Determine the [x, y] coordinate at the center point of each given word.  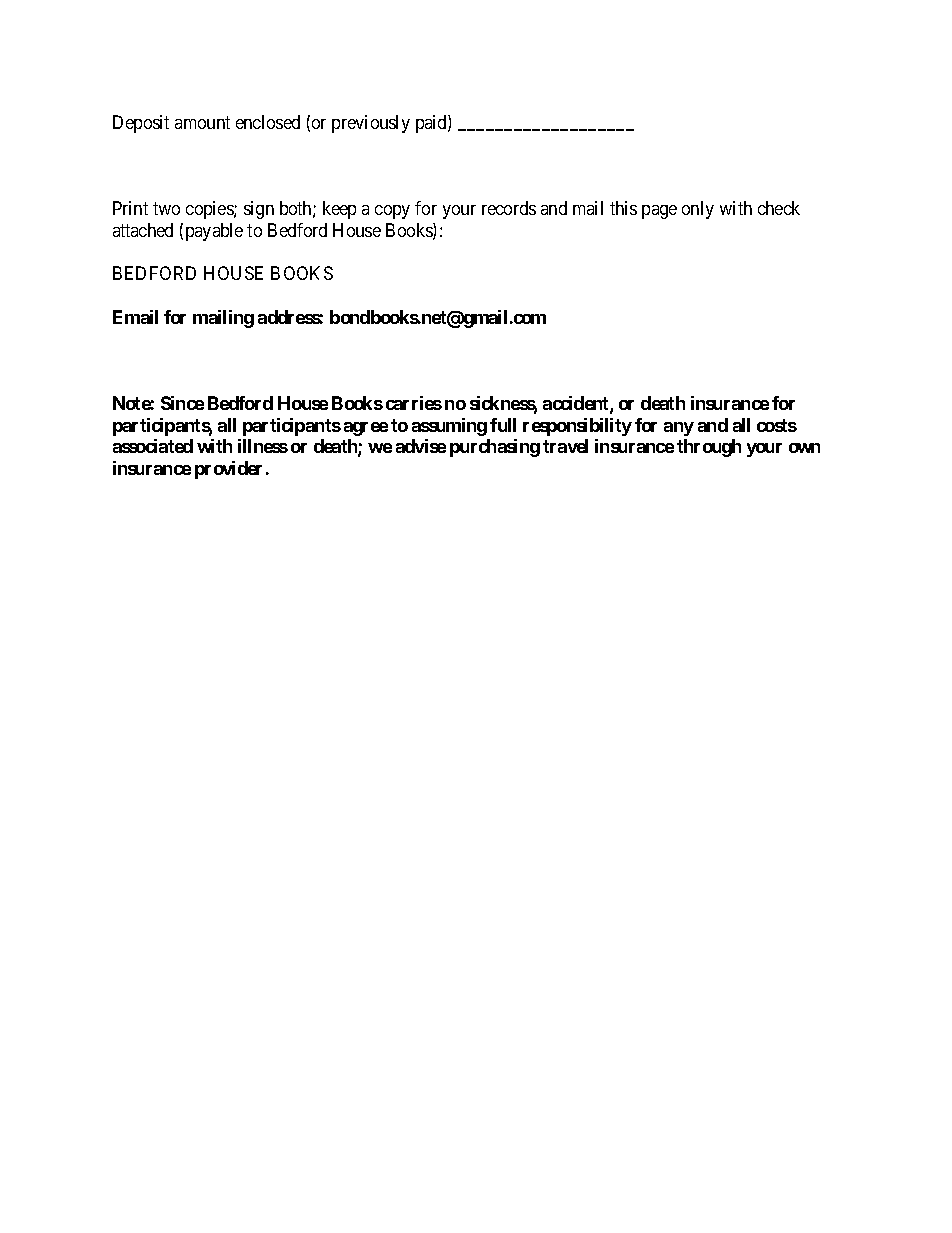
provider [228, 470]
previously [371, 124]
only [698, 210]
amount [202, 122]
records [509, 208]
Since [182, 403]
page [659, 212]
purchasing [495, 448]
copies [210, 210]
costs [777, 425]
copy [392, 212]
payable [214, 232]
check [779, 208]
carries [414, 403]
